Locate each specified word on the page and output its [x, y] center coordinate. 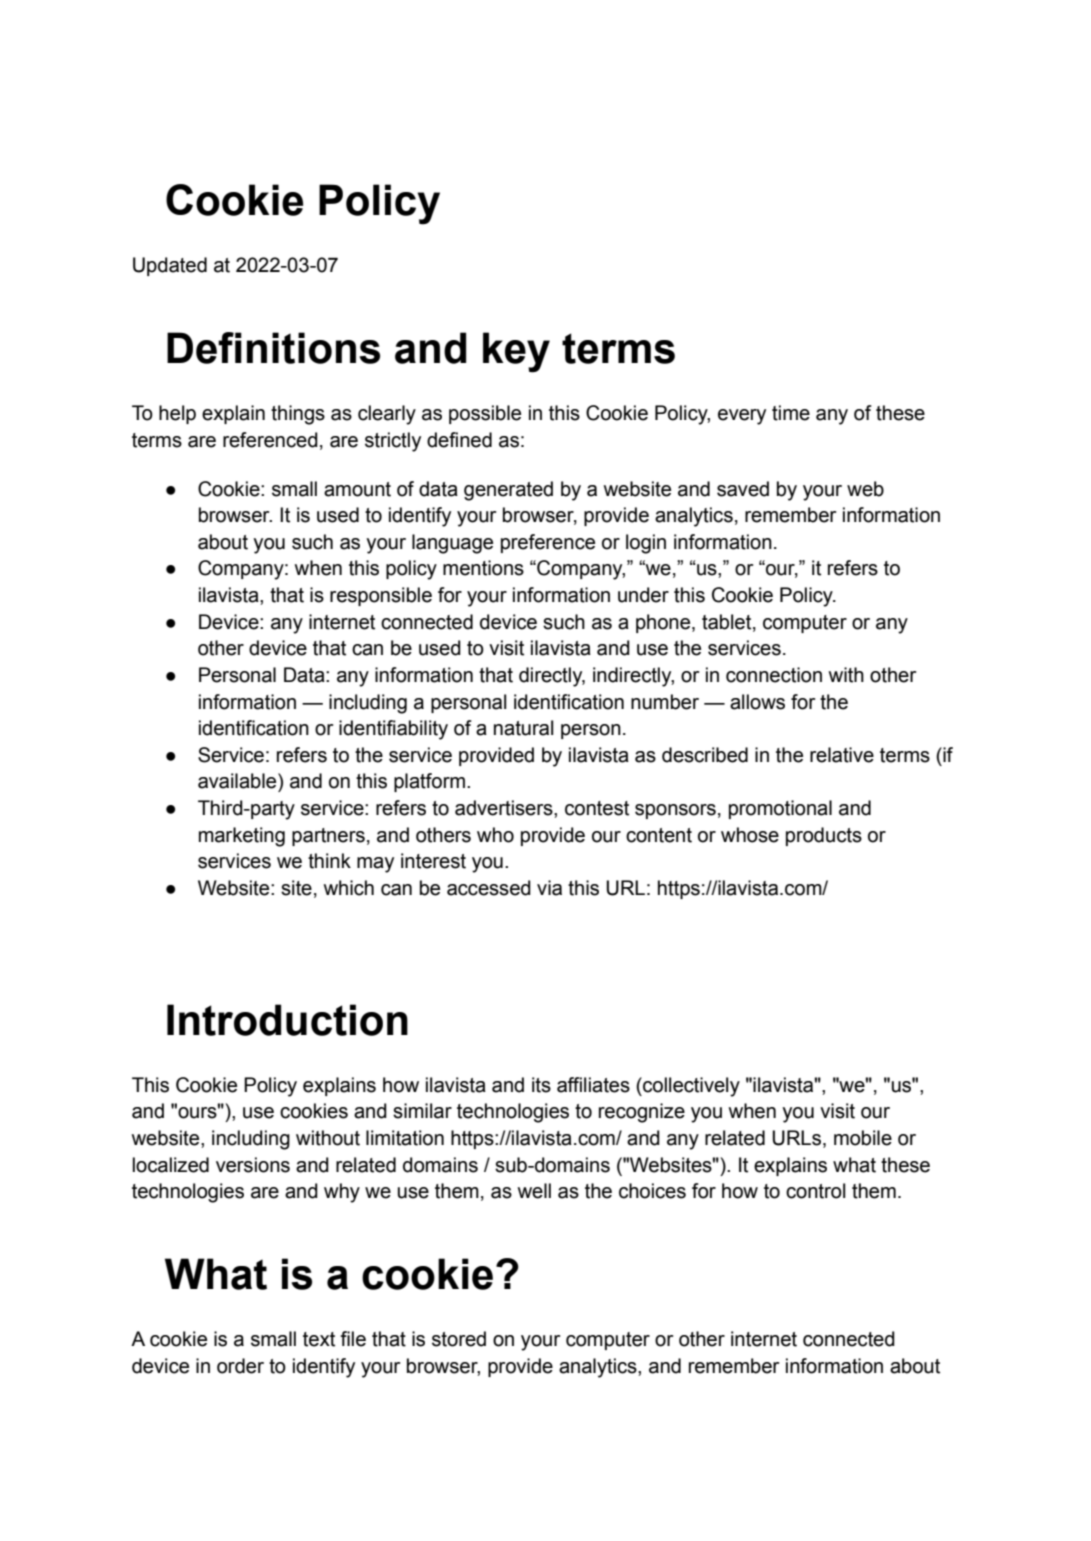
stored [459, 1339]
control [815, 1191]
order [240, 1366]
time [791, 413]
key [516, 352]
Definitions [273, 348]
